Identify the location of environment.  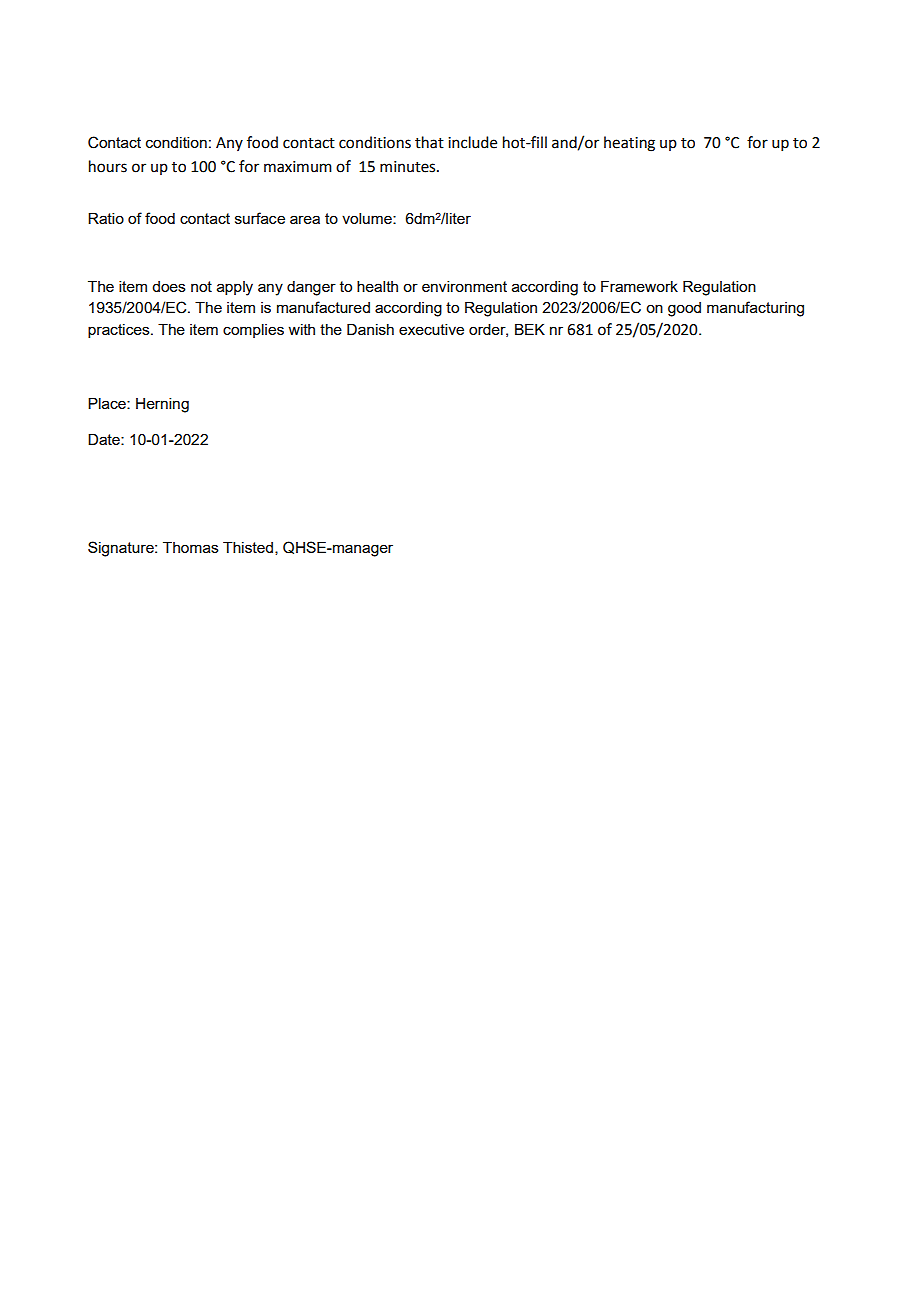
(464, 286).
